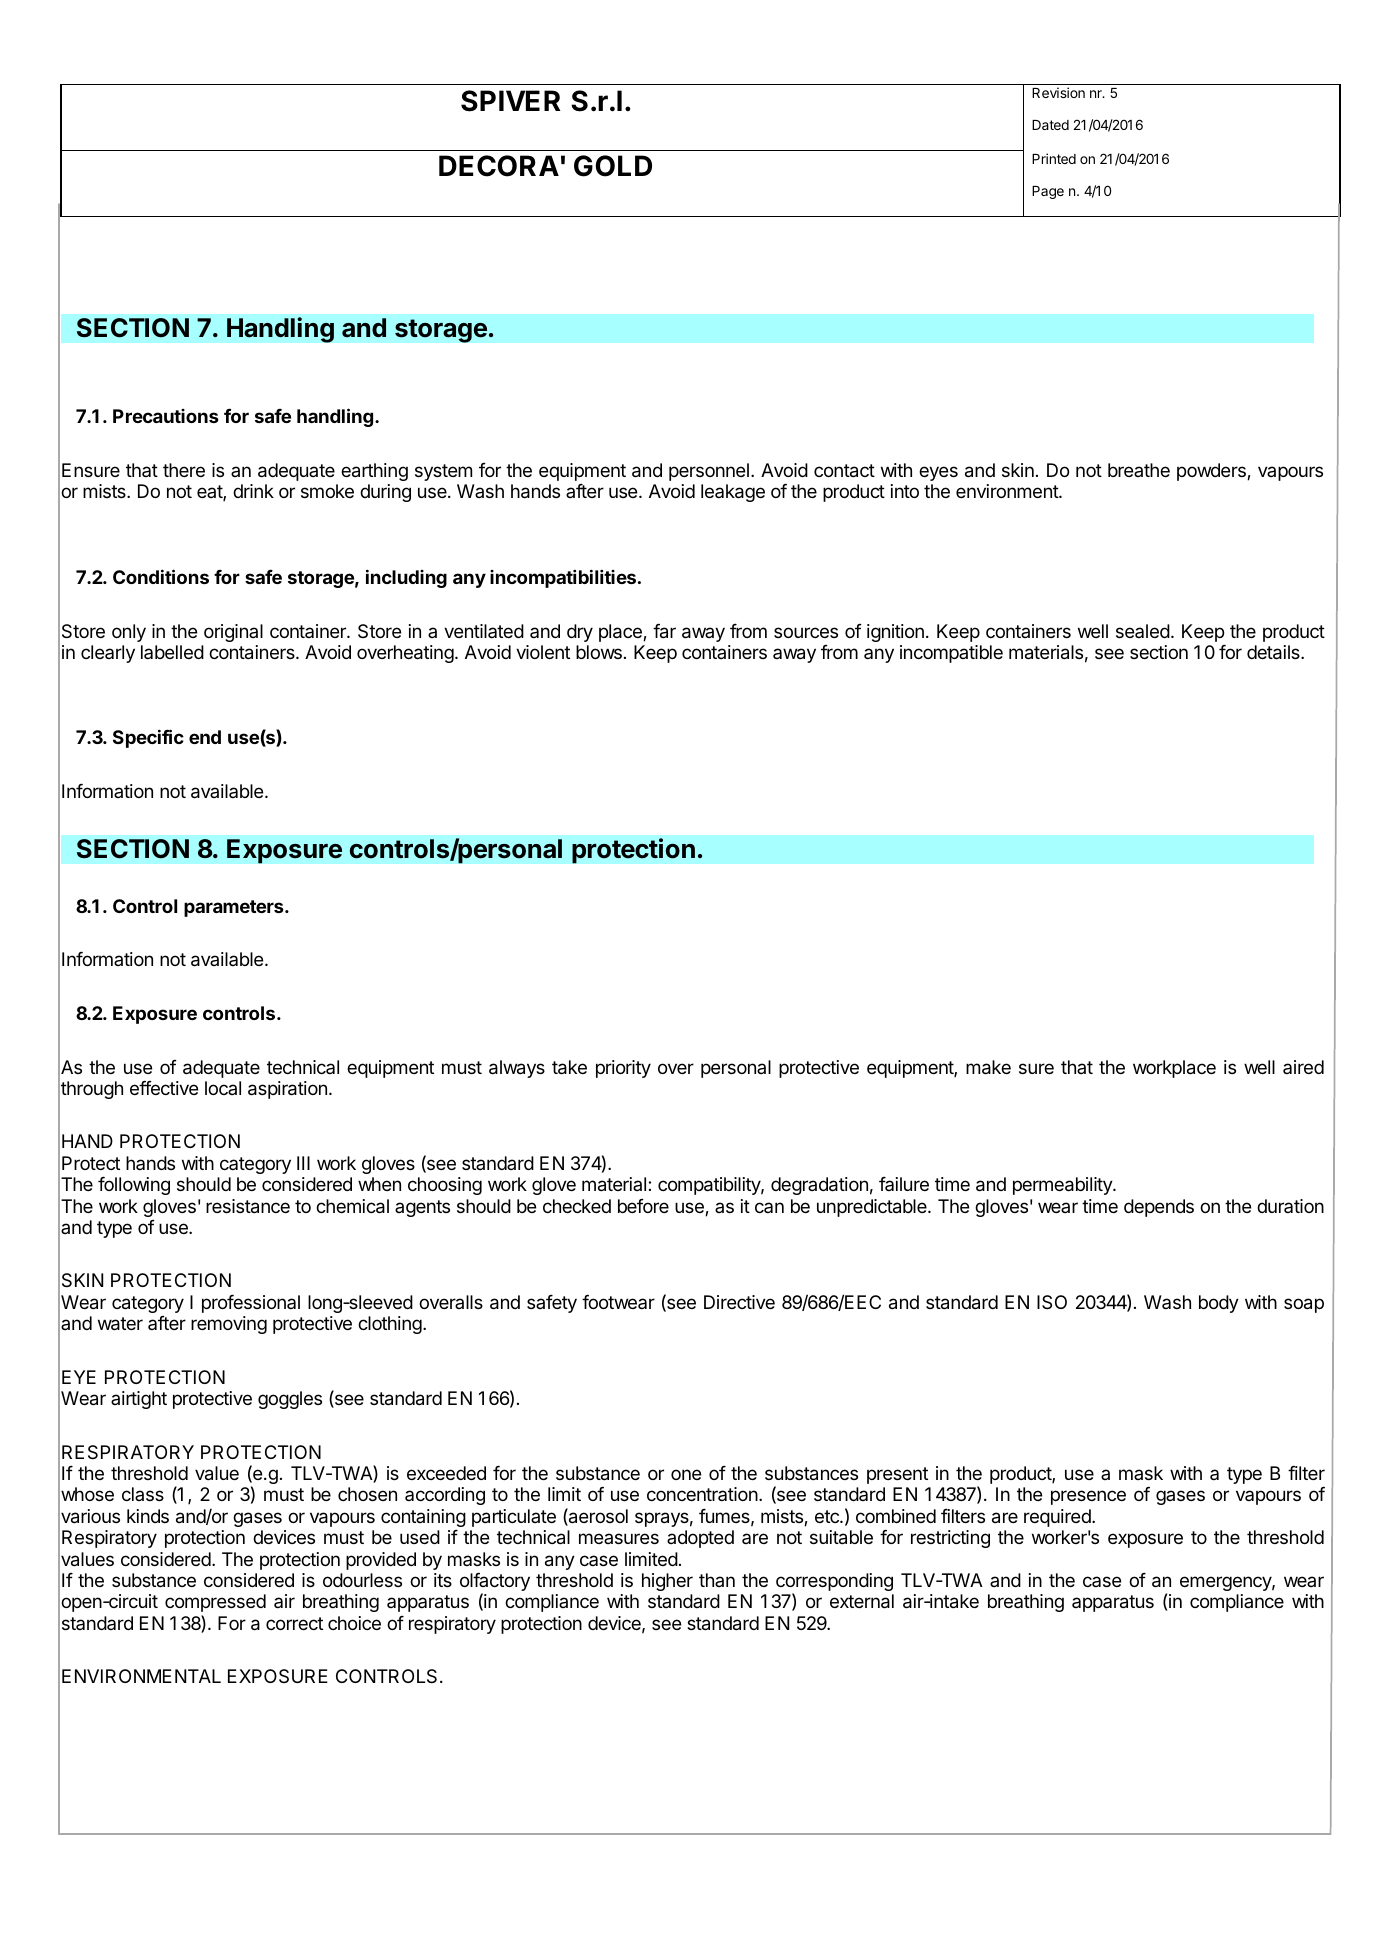  What do you see at coordinates (1159, 1208) in the screenshot?
I see `depends` at bounding box center [1159, 1208].
